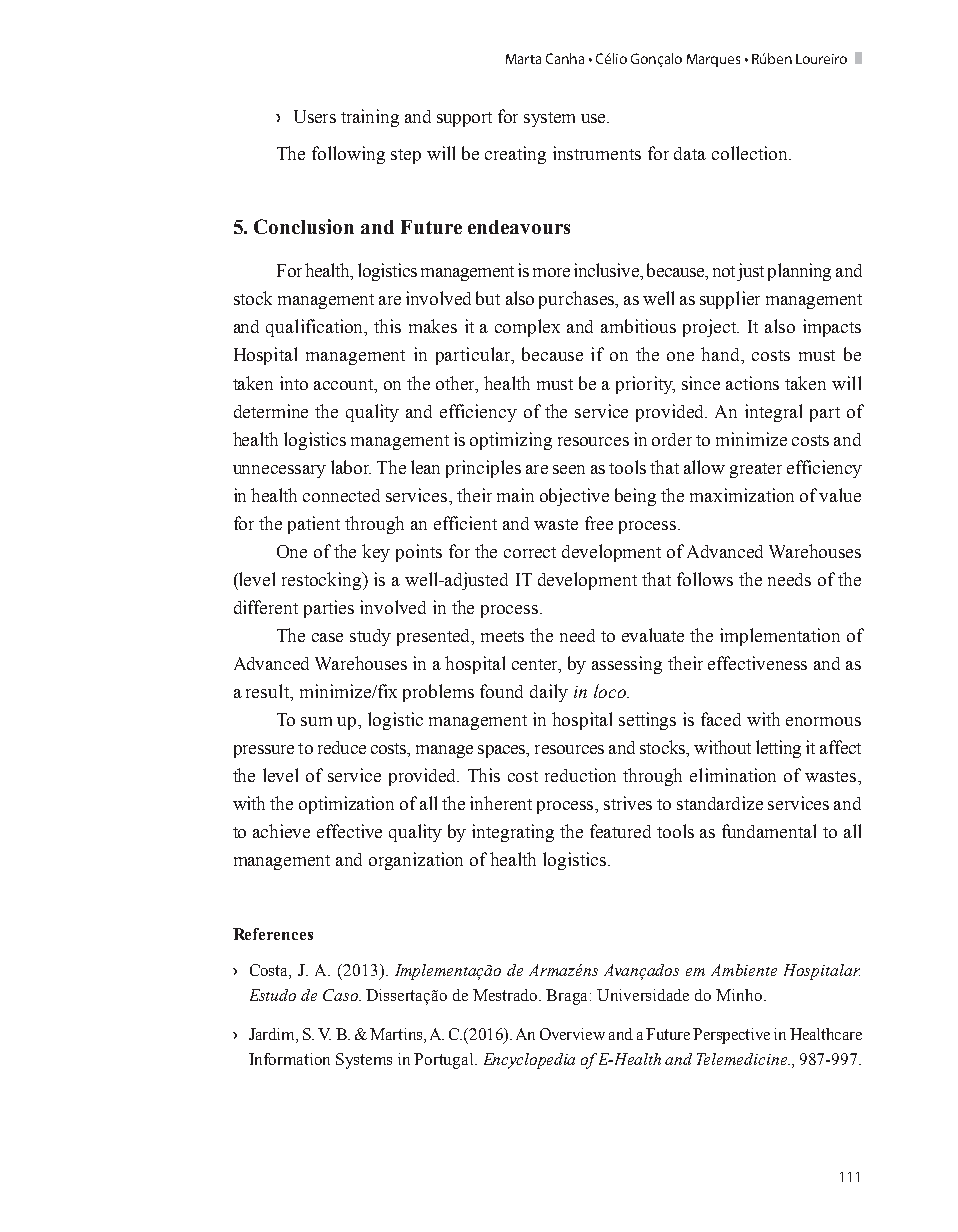 The width and height of the screenshot is (958, 1232). I want to click on planning, so click(799, 272).
